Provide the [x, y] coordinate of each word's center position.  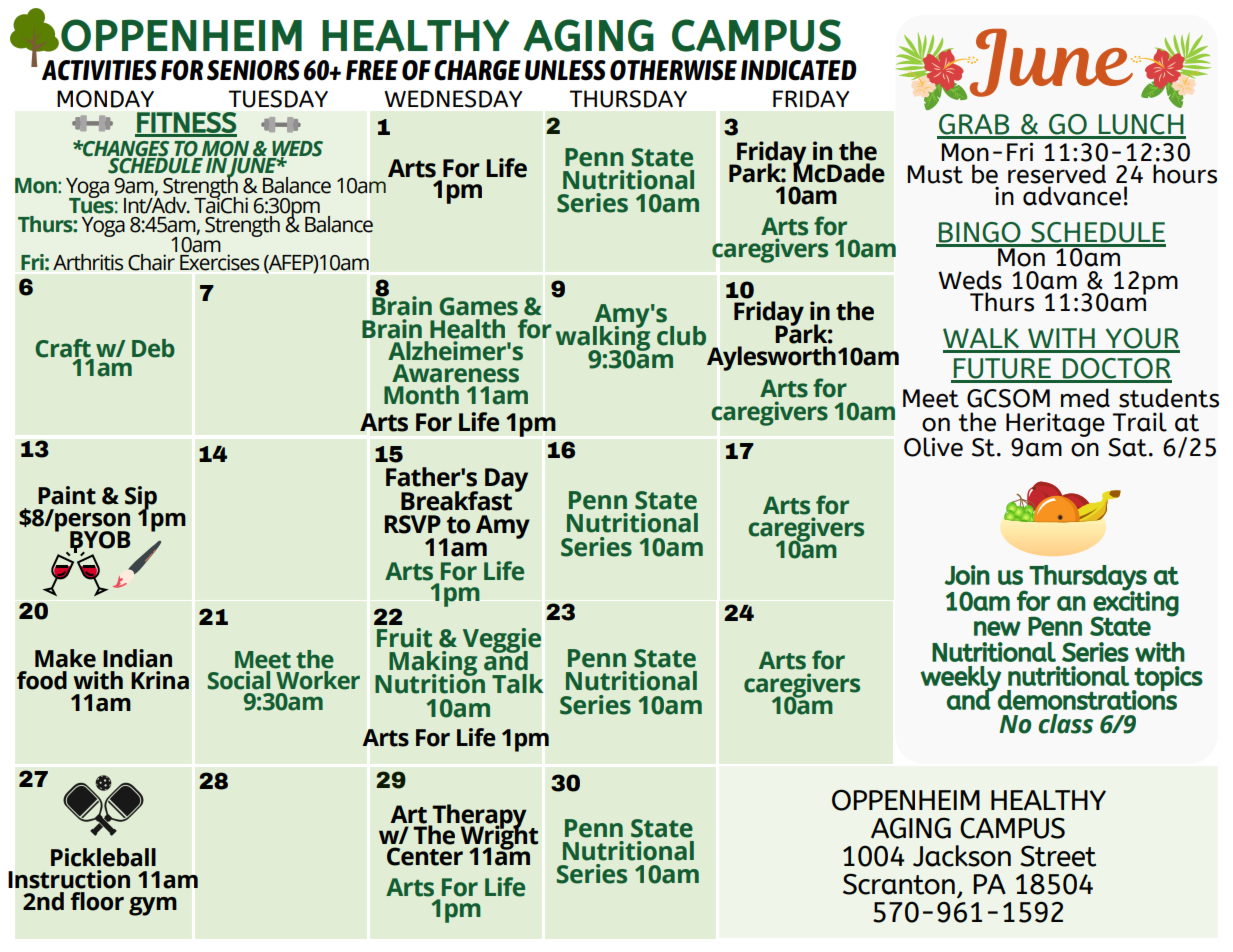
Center [425, 856]
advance [1072, 196]
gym [153, 906]
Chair [152, 261]
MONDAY [105, 99]
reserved [1057, 174]
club [681, 336]
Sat [1127, 447]
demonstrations [1087, 698]
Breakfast [456, 501]
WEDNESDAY [453, 99]
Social [238, 679]
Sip [141, 499]
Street [1058, 856]
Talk [517, 684]
